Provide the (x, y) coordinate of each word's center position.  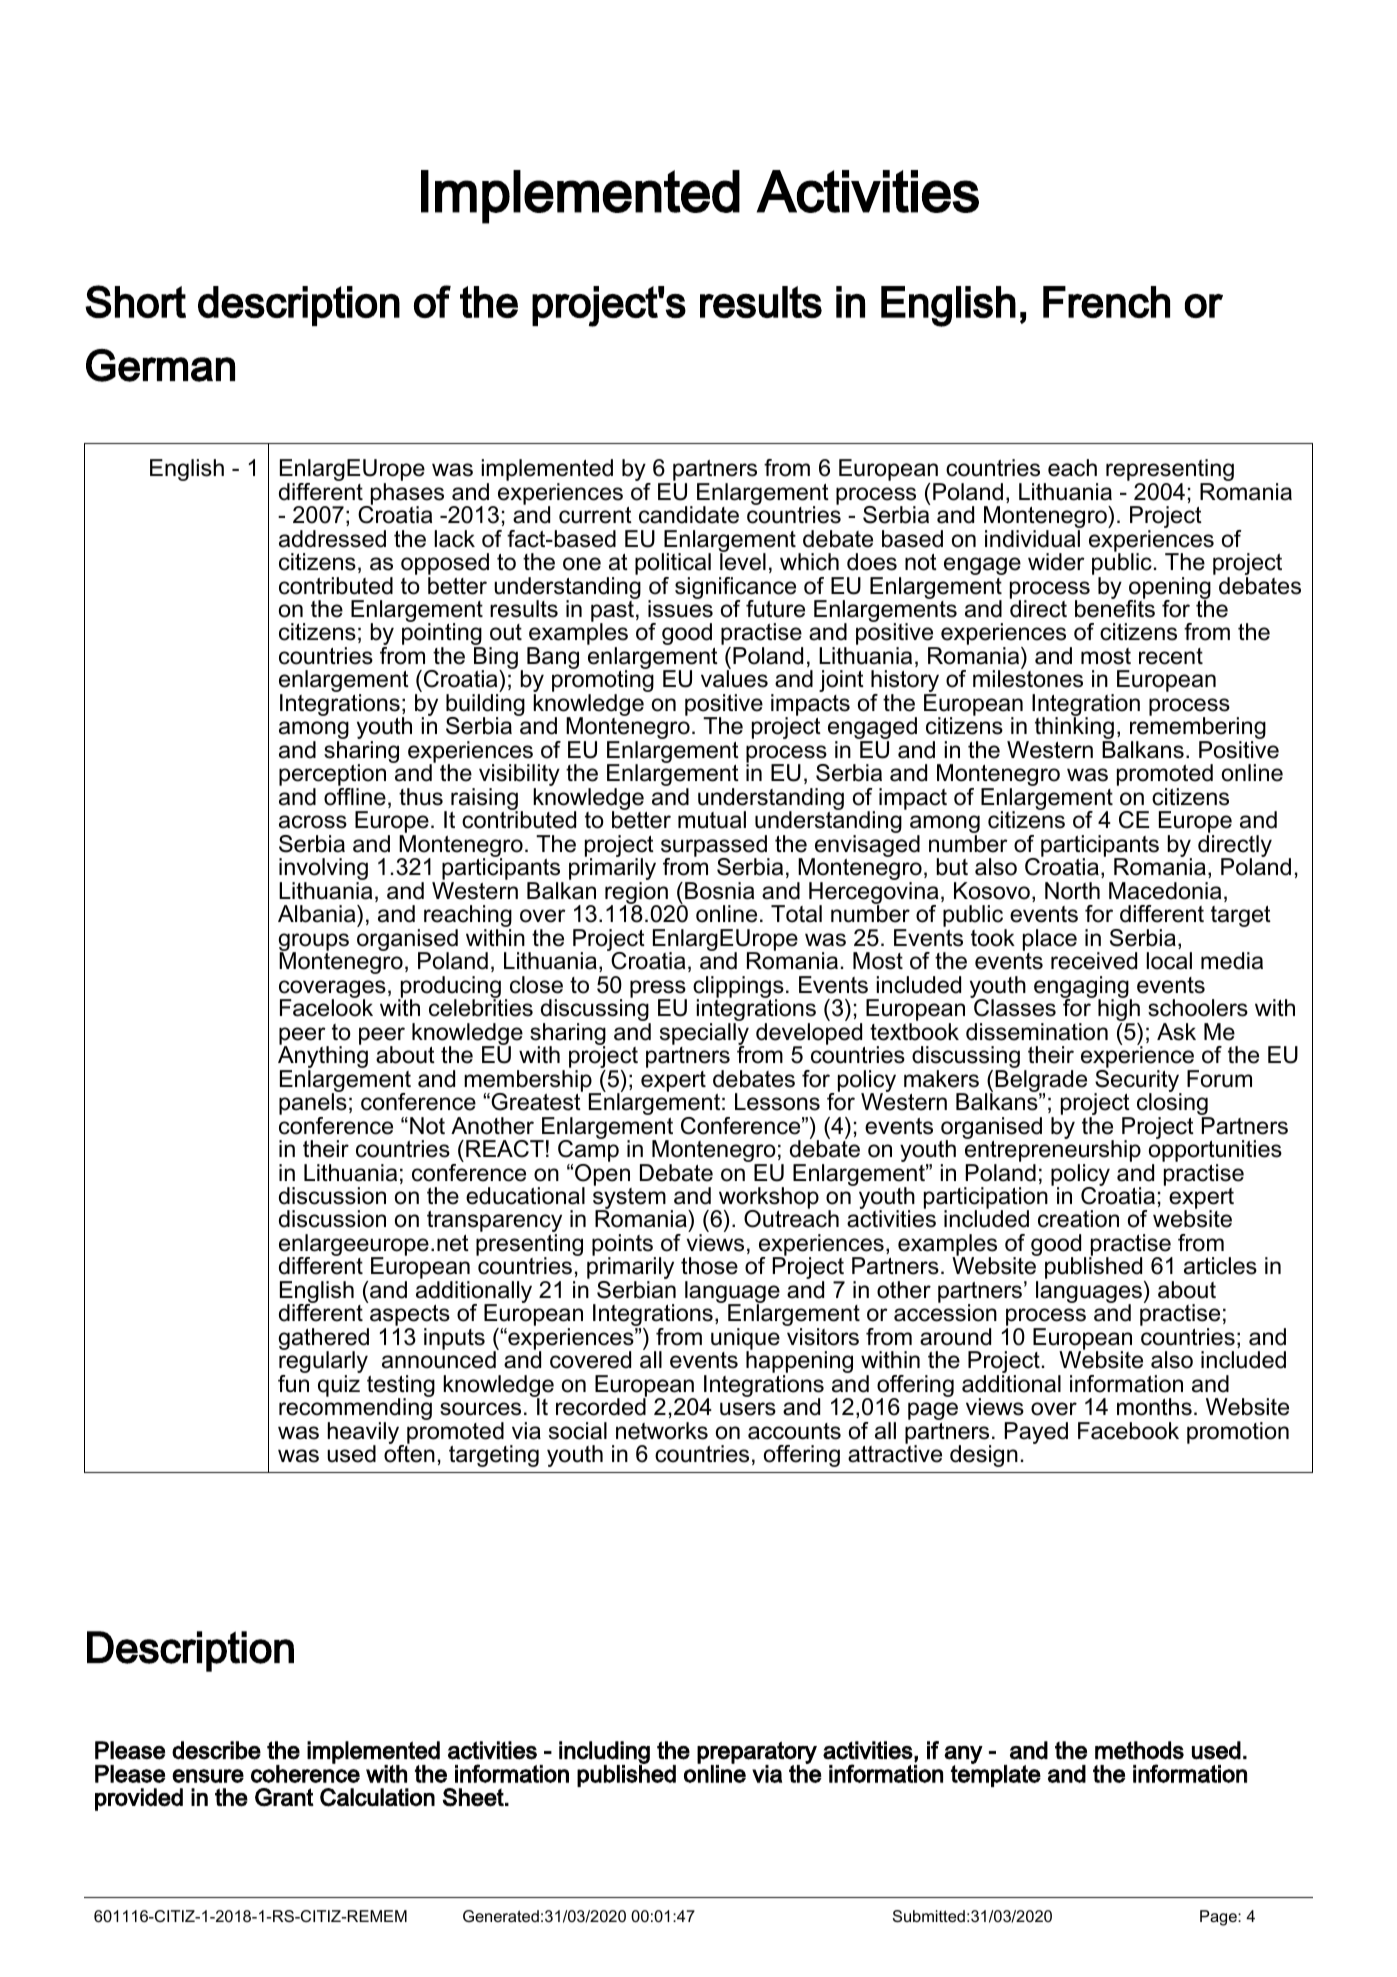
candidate (689, 515)
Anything (323, 1057)
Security (1138, 1080)
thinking (1074, 728)
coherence (305, 1773)
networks (662, 1431)
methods (1139, 1750)
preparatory (757, 1753)
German (160, 365)
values (734, 678)
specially (704, 1035)
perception (332, 776)
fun (293, 1384)
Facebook (1128, 1431)
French (1106, 302)
